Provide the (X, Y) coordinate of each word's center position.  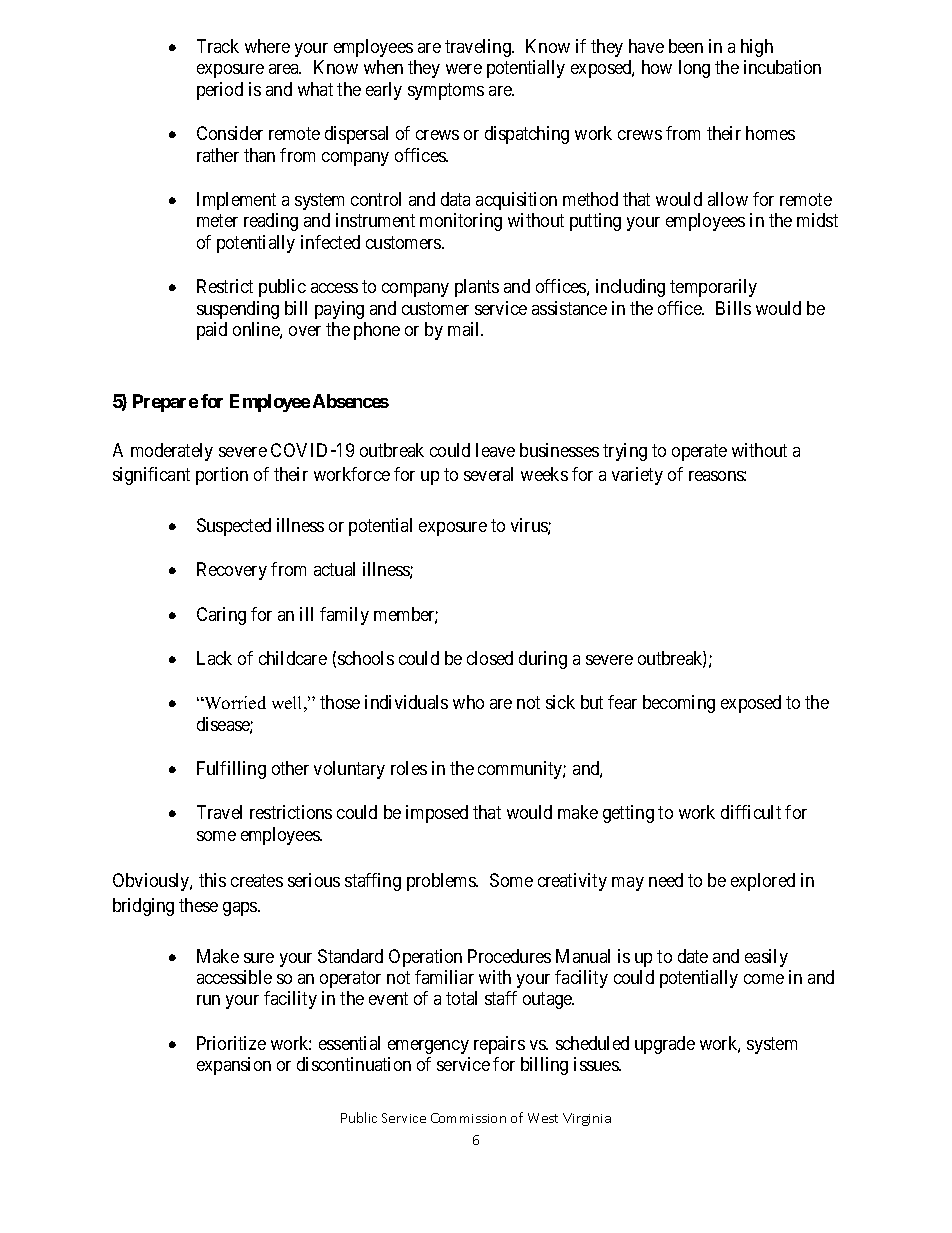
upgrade (665, 1045)
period (220, 91)
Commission (468, 1118)
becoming (679, 704)
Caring (221, 616)
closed (490, 658)
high (757, 48)
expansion (234, 1066)
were (464, 69)
